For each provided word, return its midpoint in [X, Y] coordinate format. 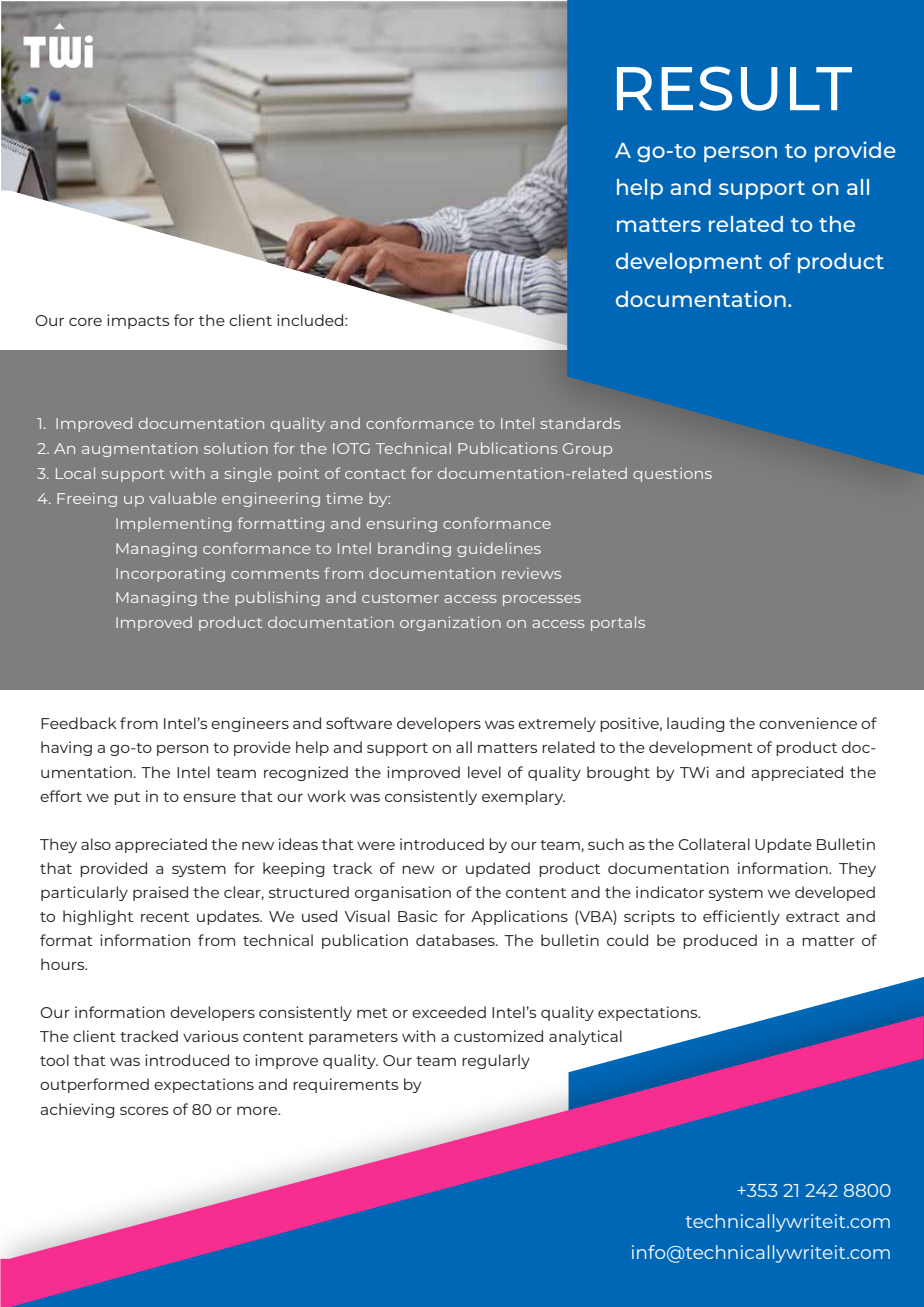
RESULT [734, 88]
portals [618, 623]
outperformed [94, 1085]
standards [581, 423]
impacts [138, 321]
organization [450, 623]
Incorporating [170, 575]
